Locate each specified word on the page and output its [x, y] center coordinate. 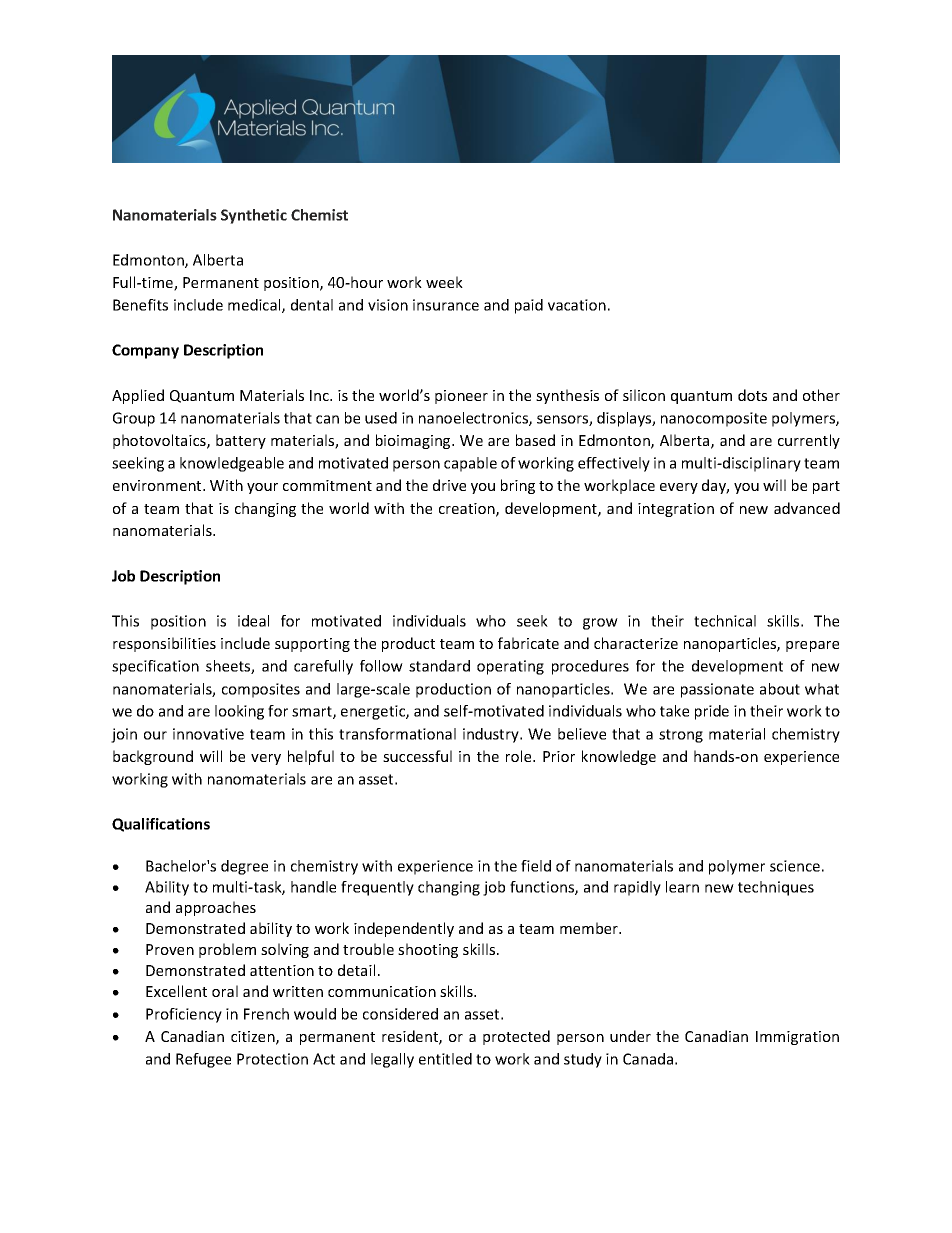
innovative [208, 734]
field [536, 866]
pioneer [461, 397]
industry [492, 735]
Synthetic [254, 216]
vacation [577, 305]
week [444, 282]
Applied [138, 396]
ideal [253, 621]
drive [449, 485]
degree [244, 867]
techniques [776, 888]
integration [676, 510]
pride [712, 712]
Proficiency [184, 1015]
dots [752, 395]
